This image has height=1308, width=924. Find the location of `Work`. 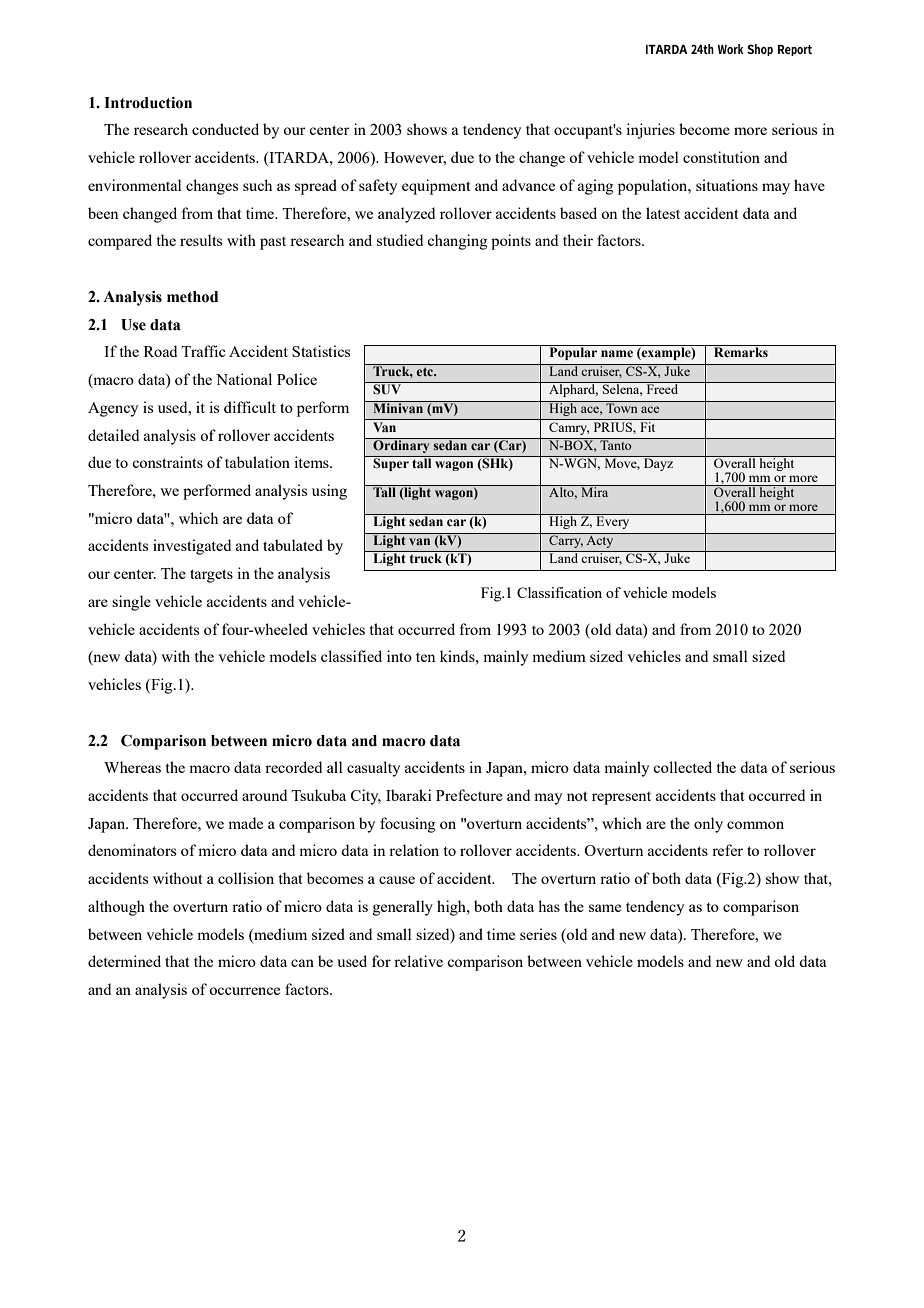

Work is located at coordinates (731, 49).
